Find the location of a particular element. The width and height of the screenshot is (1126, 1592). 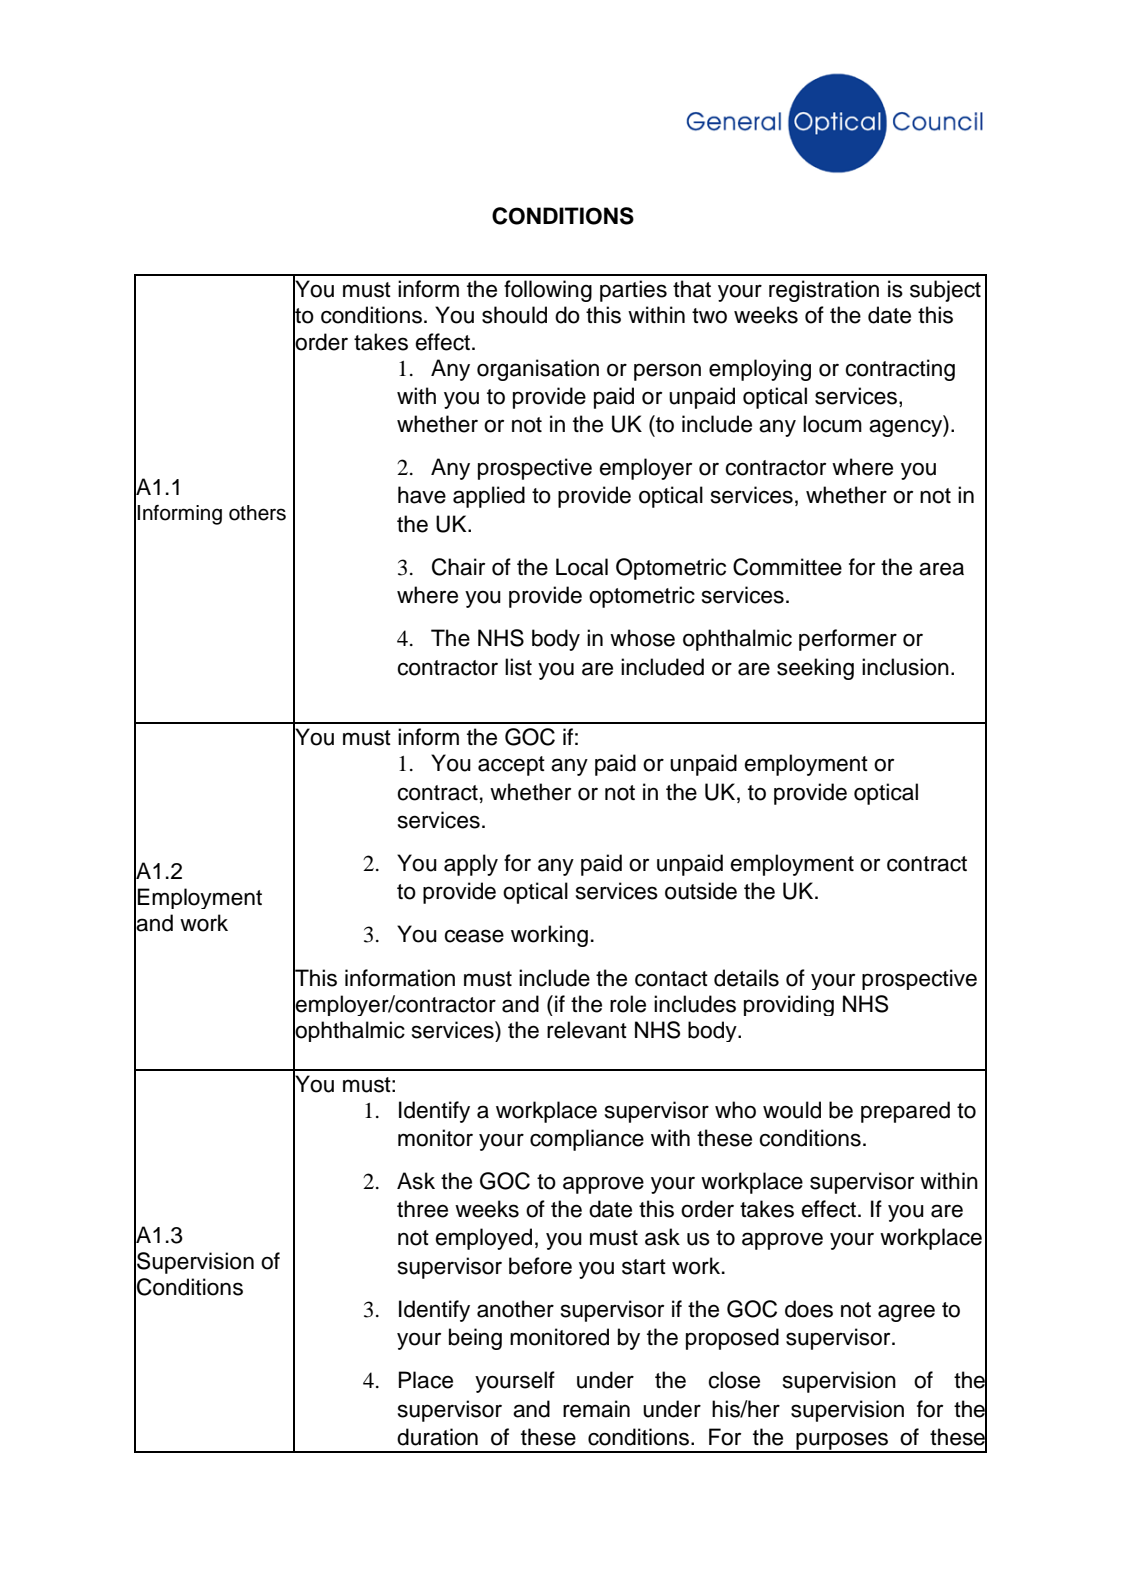

registration is located at coordinates (824, 291).
